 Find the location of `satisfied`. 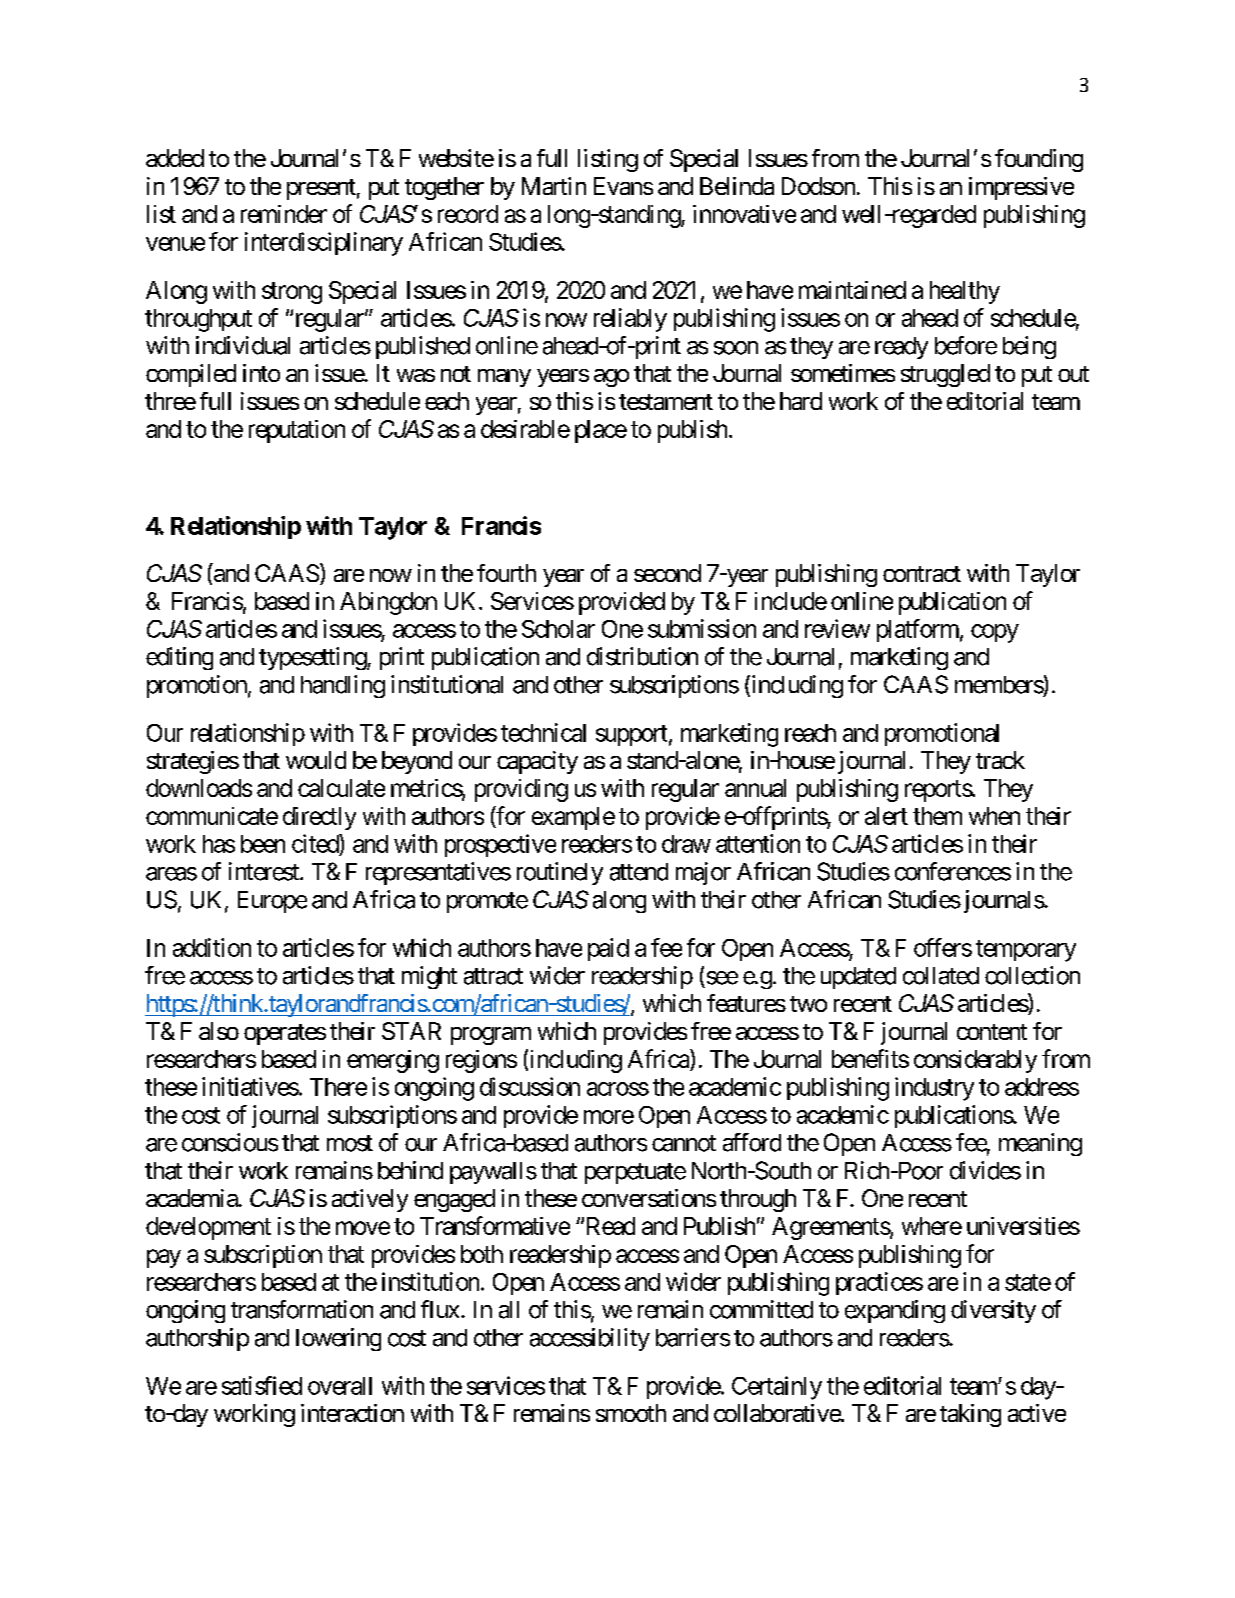

satisfied is located at coordinates (262, 1385).
